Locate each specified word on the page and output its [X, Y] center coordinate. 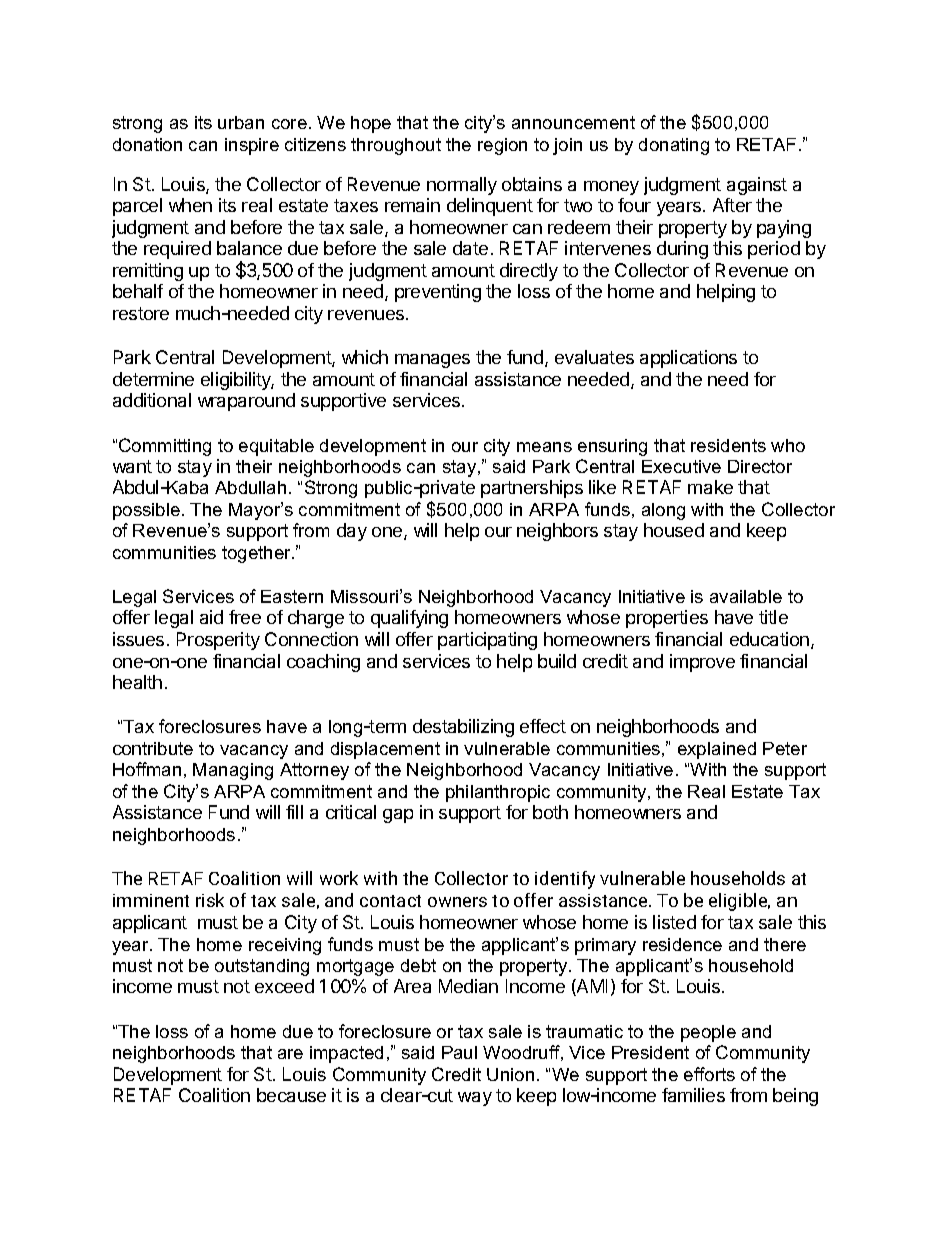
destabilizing [463, 728]
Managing [233, 771]
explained [717, 750]
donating [674, 146]
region [502, 146]
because [291, 1095]
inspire [252, 146]
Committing [165, 447]
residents [728, 445]
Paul [459, 1052]
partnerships [532, 489]
